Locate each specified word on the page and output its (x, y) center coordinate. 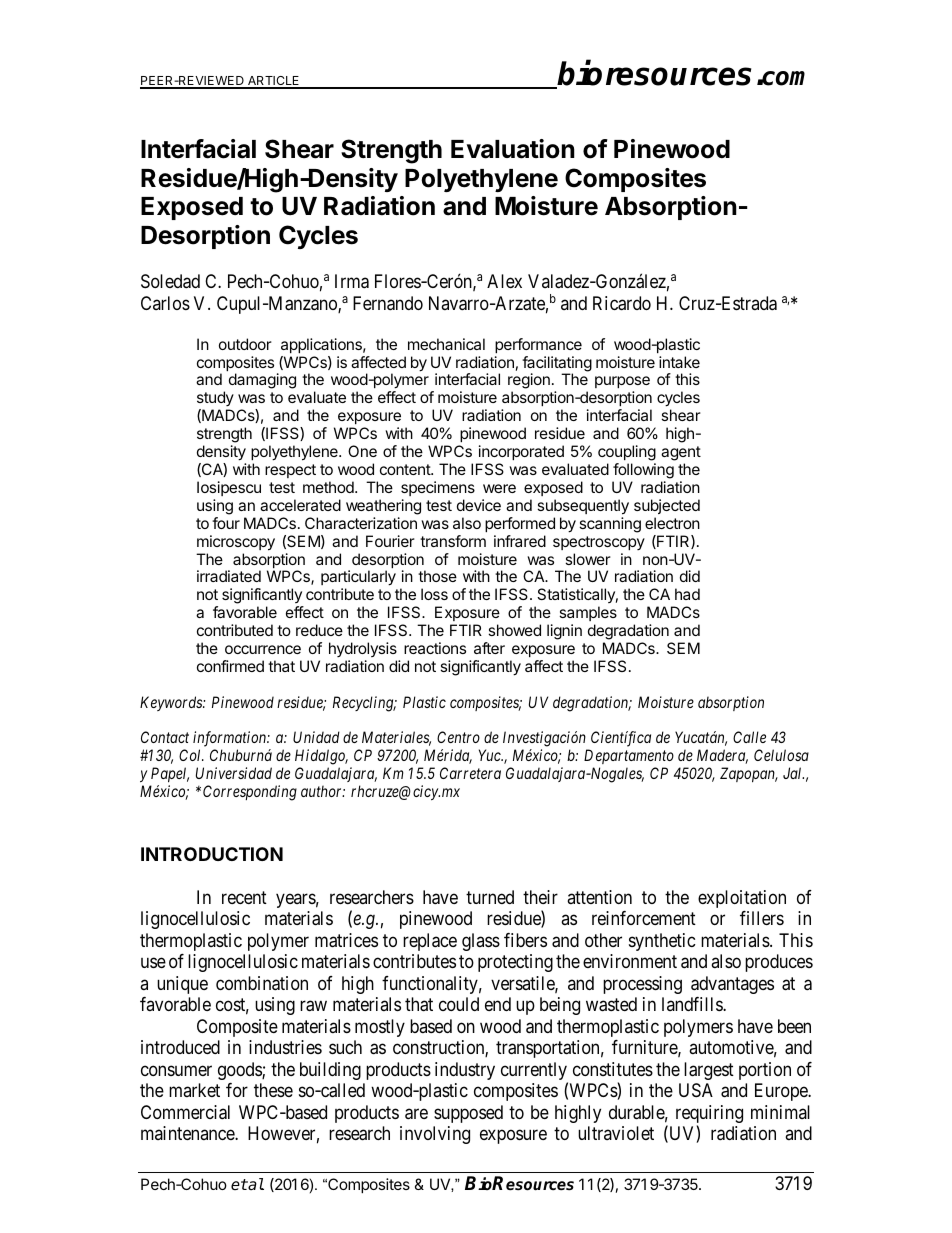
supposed (468, 1114)
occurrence (263, 649)
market (194, 1090)
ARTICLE (273, 82)
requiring (709, 1115)
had (687, 594)
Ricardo (622, 303)
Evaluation (513, 149)
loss (434, 594)
